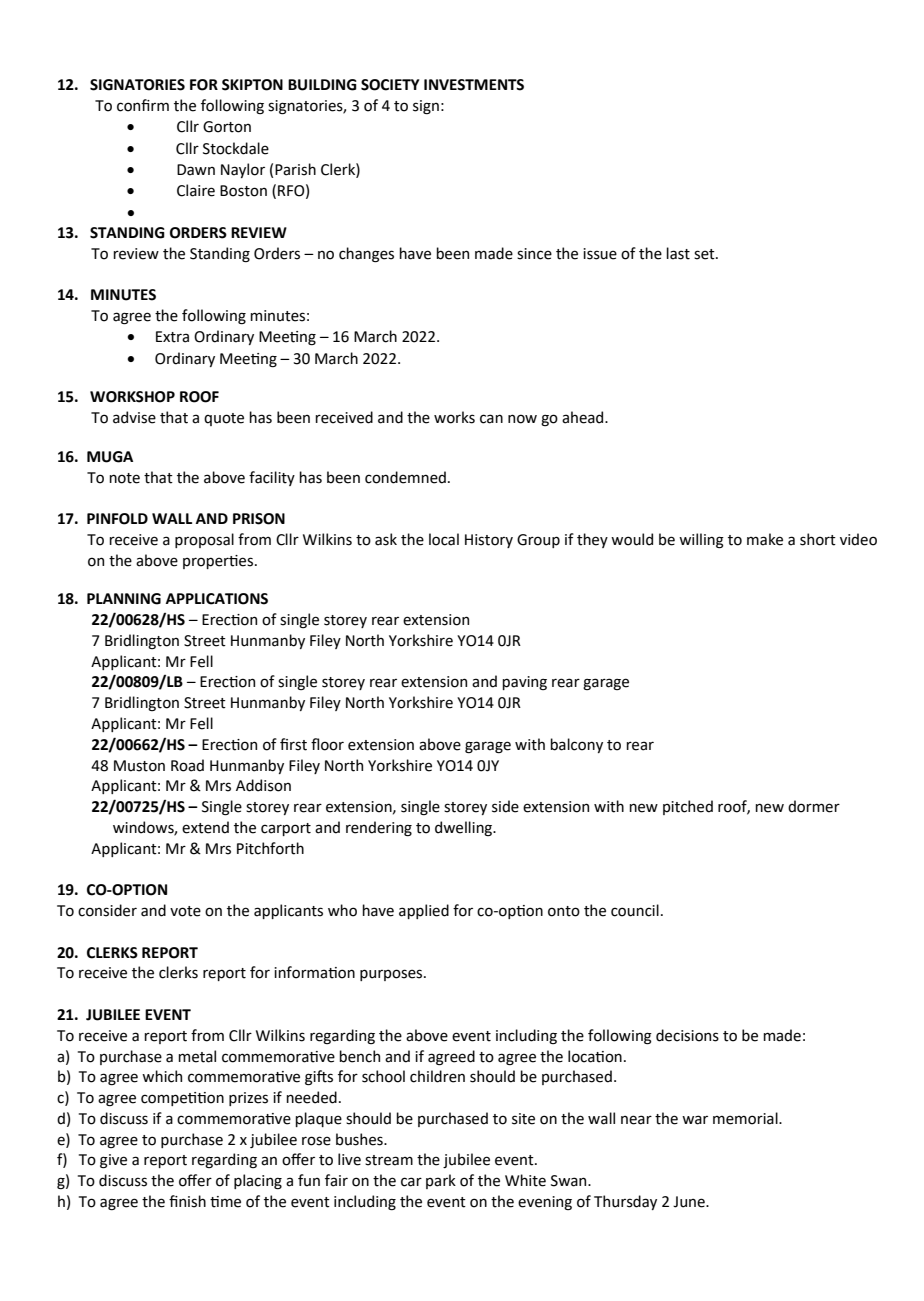 Image resolution: width=924 pixels, height=1301 pixels. Describe the element at coordinates (217, 599) in the document. I see `APPLICATIONS` at that location.
